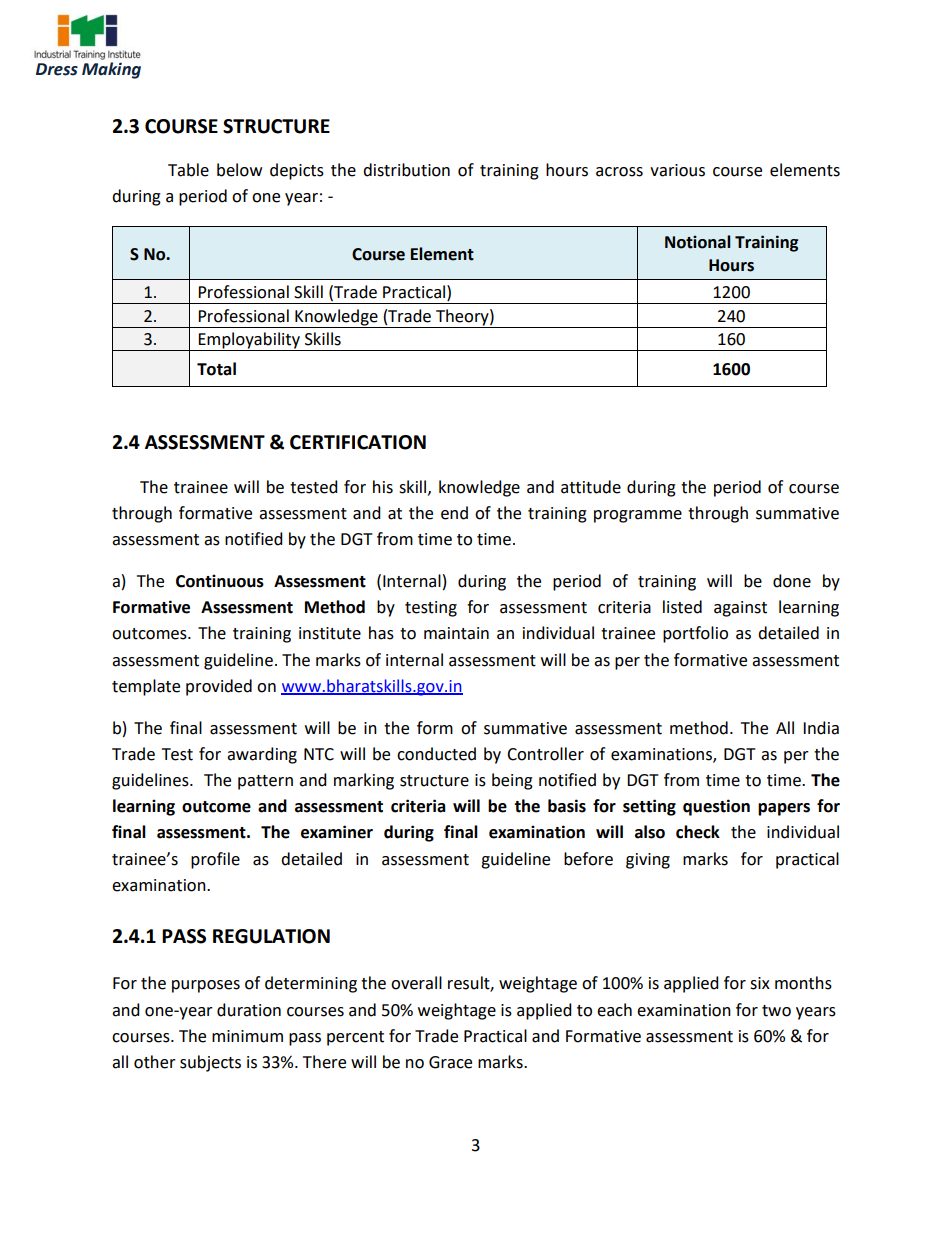 The height and width of the screenshot is (1233, 952). What do you see at coordinates (220, 581) in the screenshot?
I see `Continuous` at bounding box center [220, 581].
